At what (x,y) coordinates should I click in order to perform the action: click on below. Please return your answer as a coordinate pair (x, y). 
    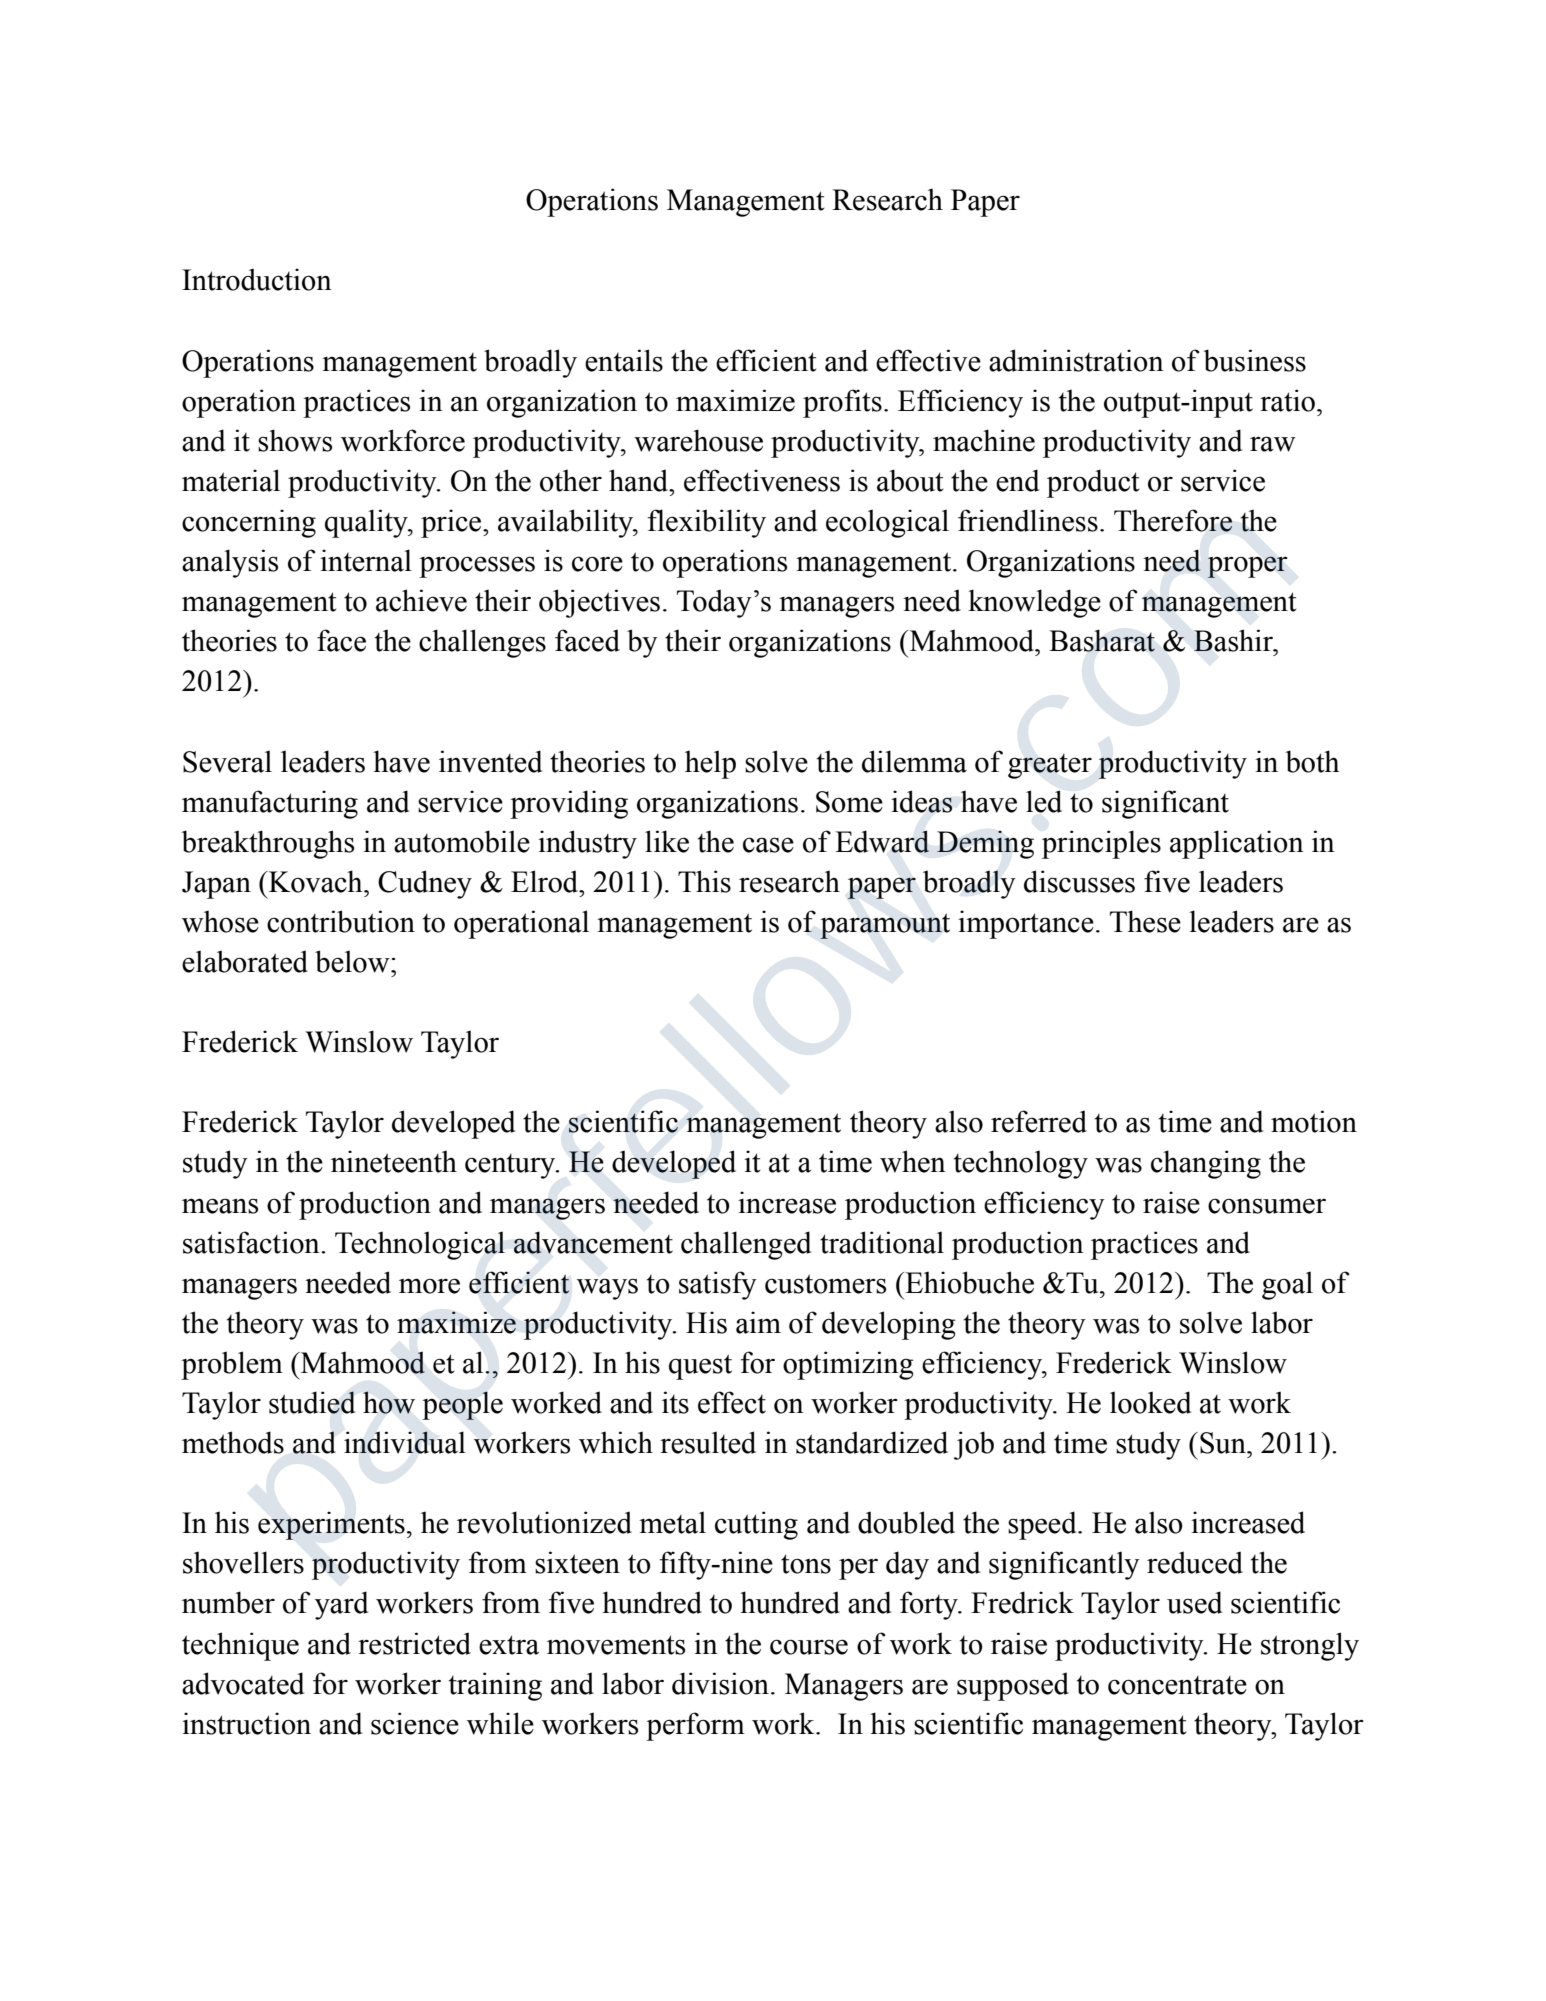
    Looking at the image, I should click on (353, 961).
